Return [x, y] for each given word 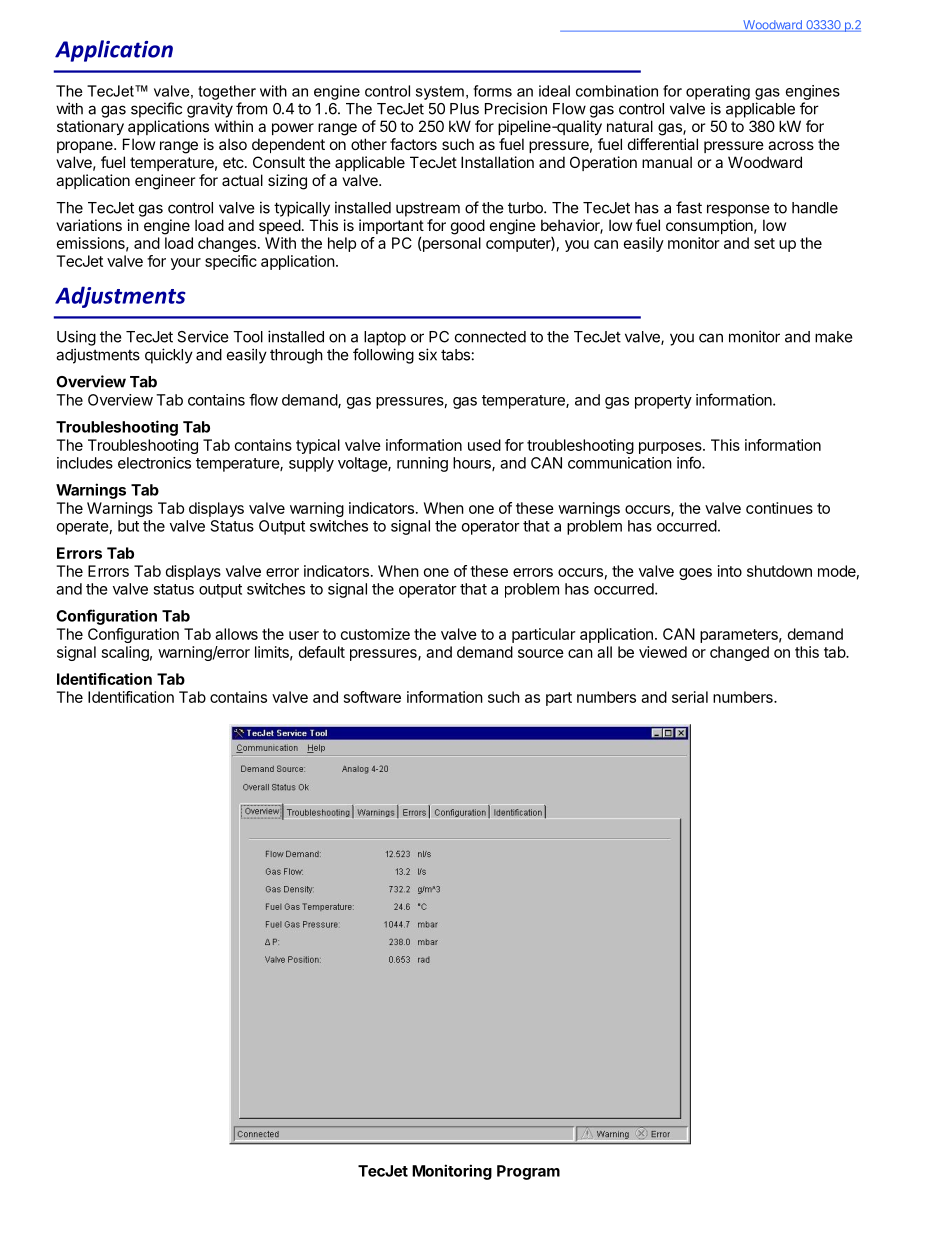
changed [739, 653]
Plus [464, 109]
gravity [210, 110]
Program [528, 1172]
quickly [169, 356]
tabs [455, 355]
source [541, 653]
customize [375, 634]
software [372, 697]
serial [690, 697]
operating [718, 92]
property [663, 402]
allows [236, 634]
